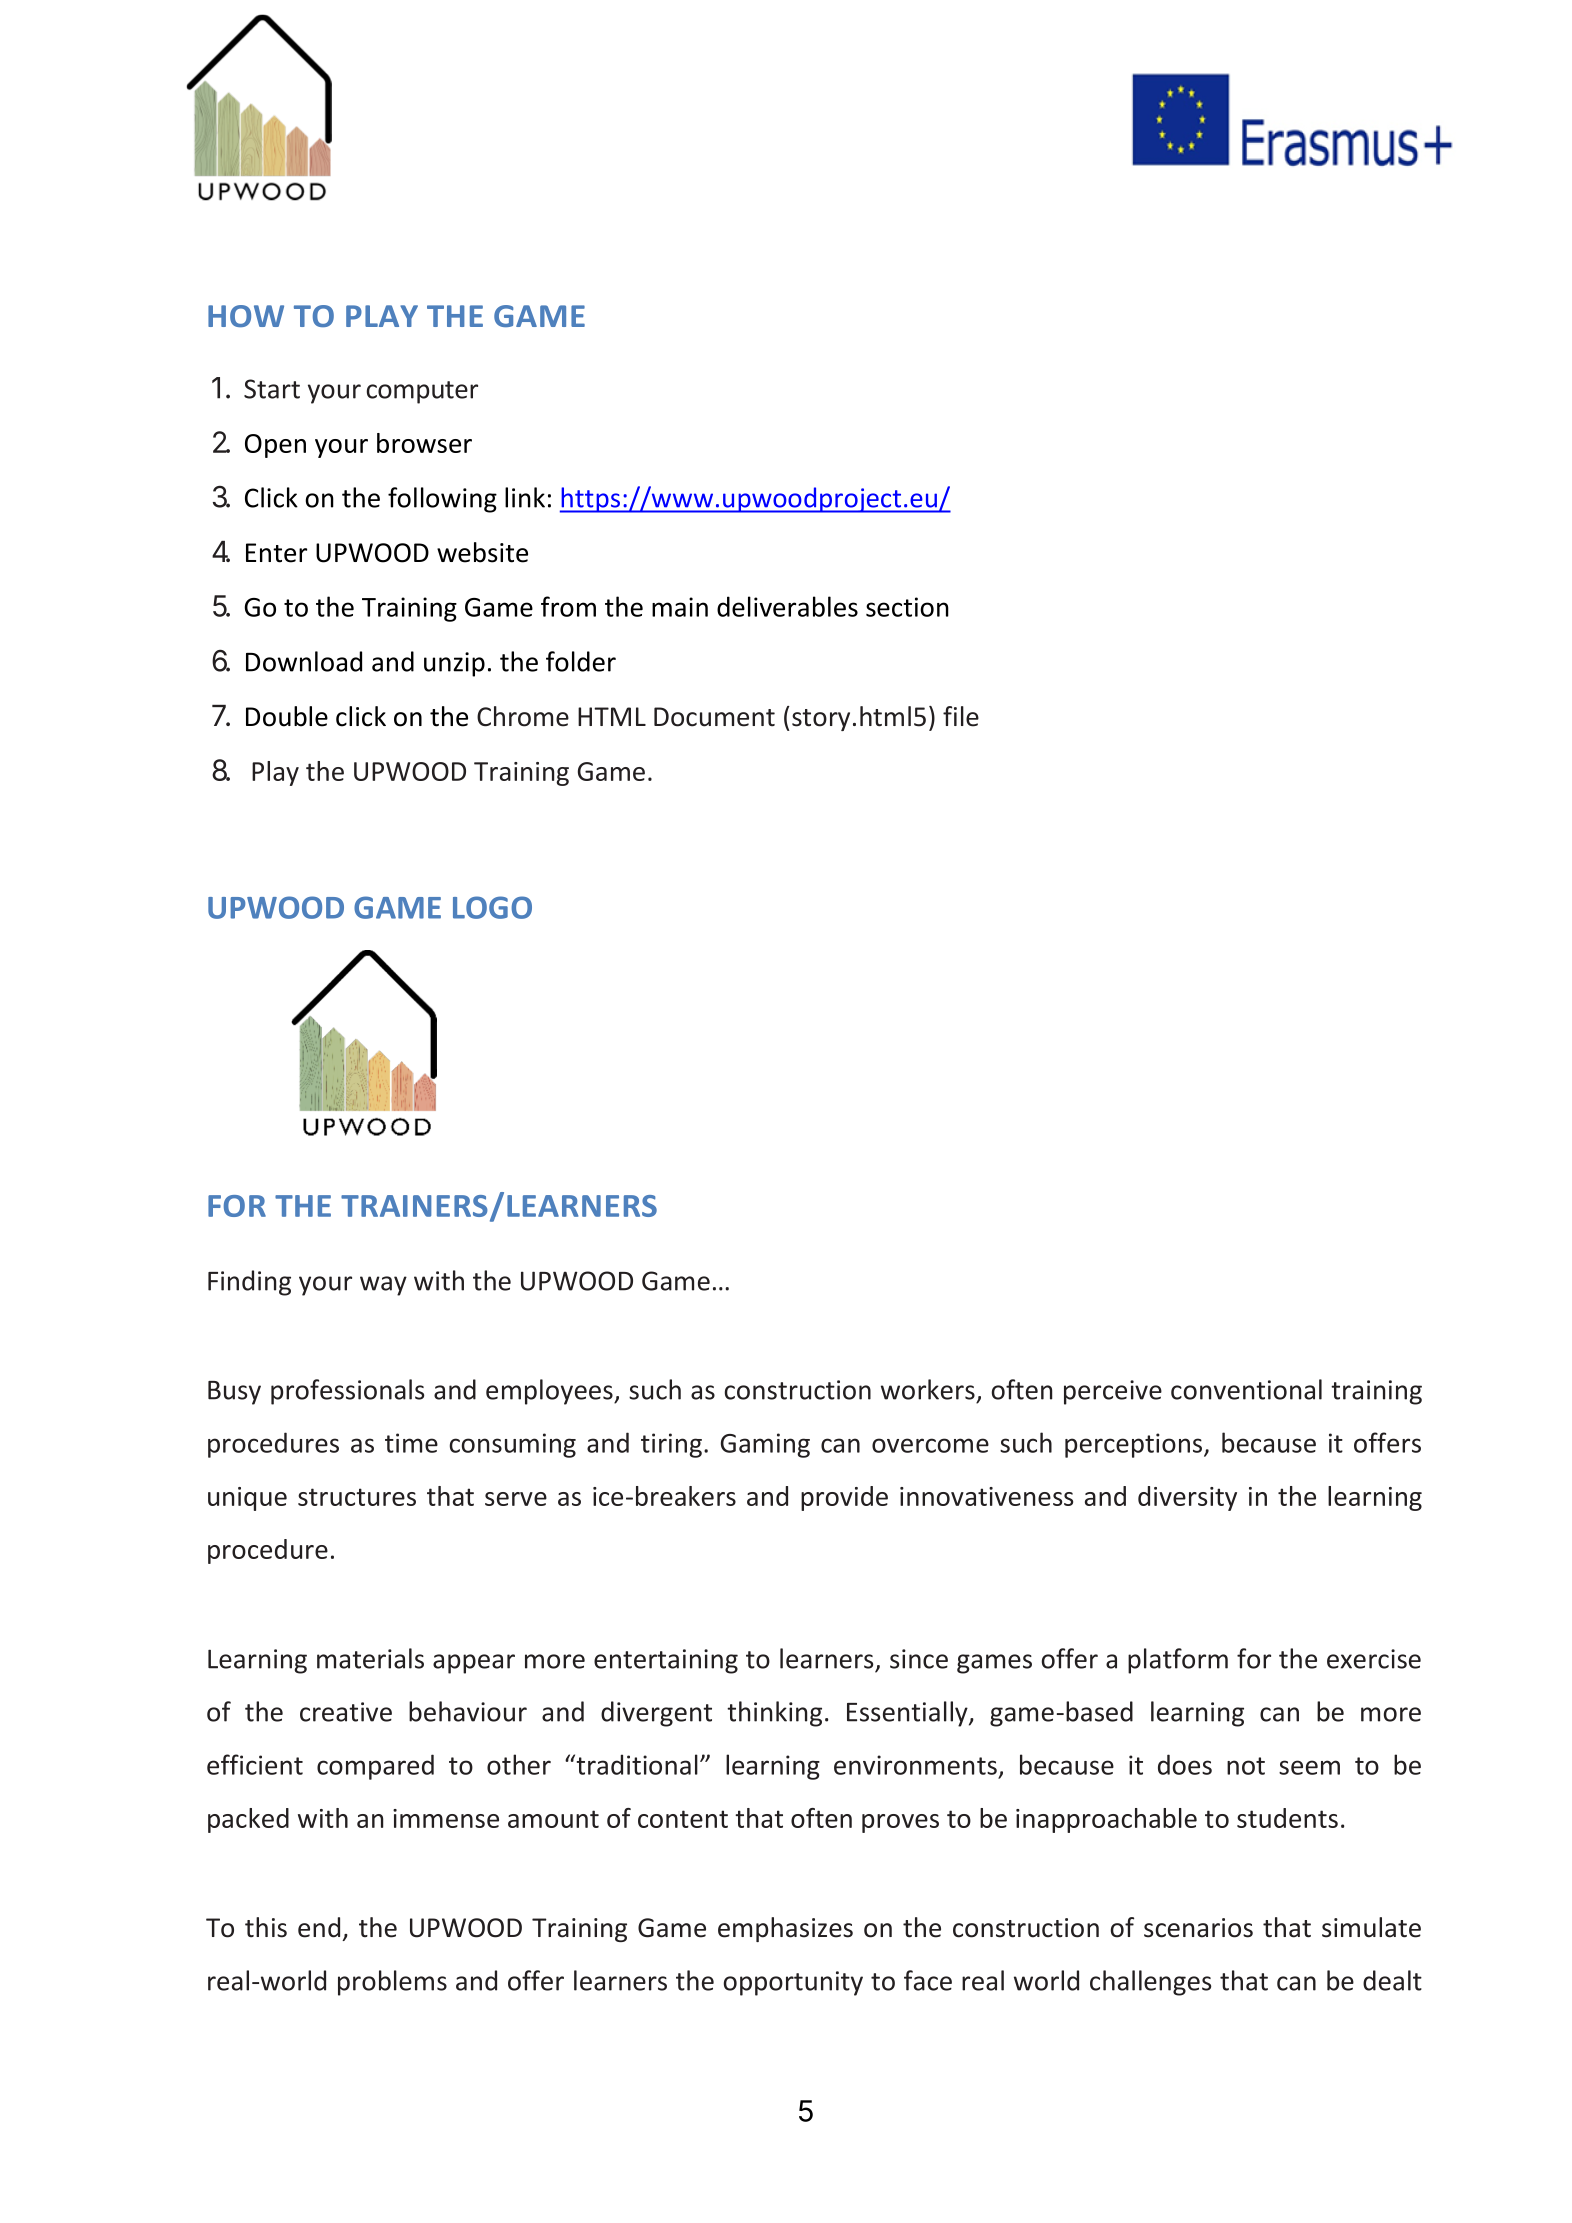  What do you see at coordinates (347, 1392) in the screenshot?
I see `professionals` at bounding box center [347, 1392].
